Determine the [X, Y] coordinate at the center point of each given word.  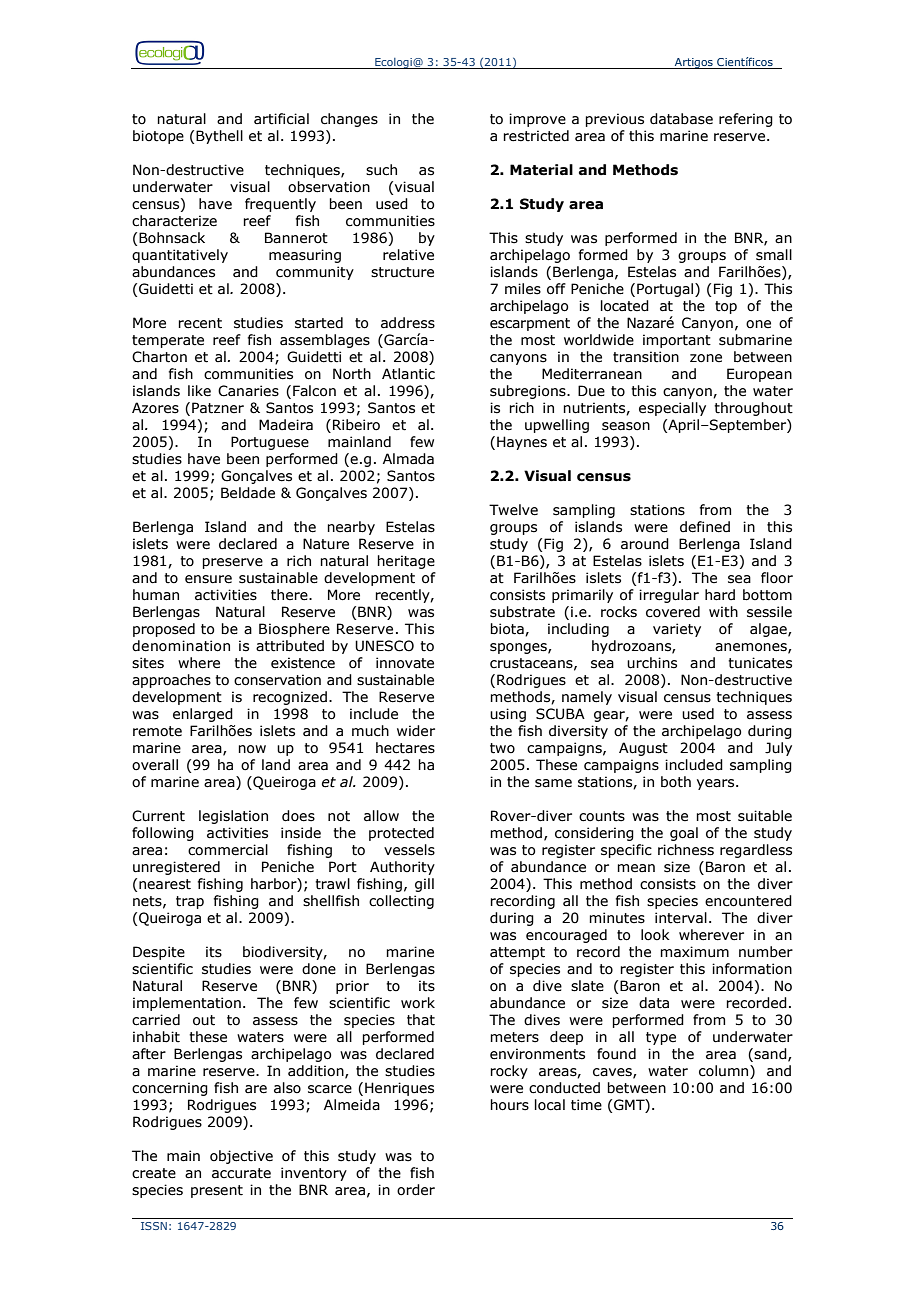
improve [537, 120]
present [217, 1191]
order [416, 1190]
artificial [281, 119]
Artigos [694, 63]
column [725, 1071]
